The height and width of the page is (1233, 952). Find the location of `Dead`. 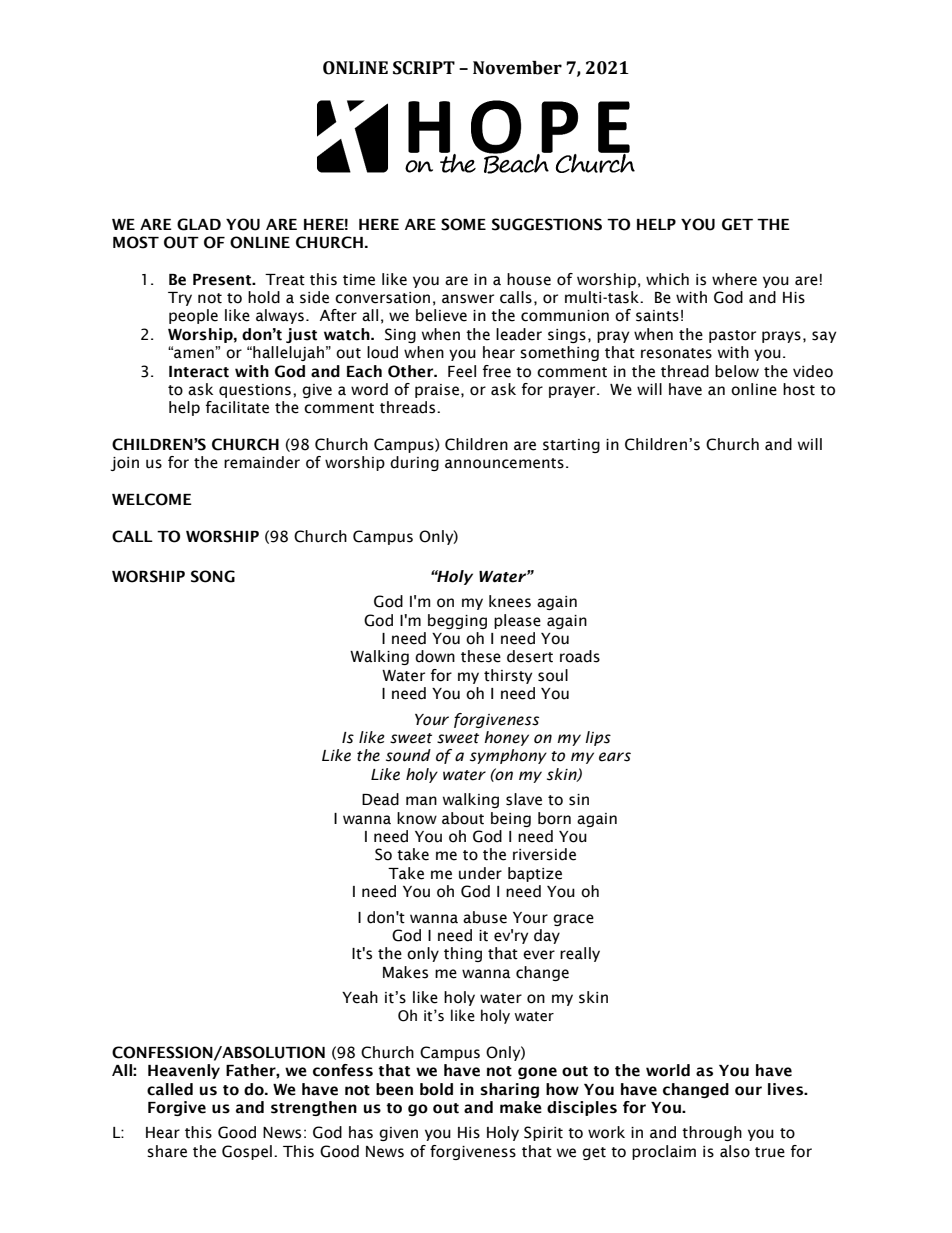

Dead is located at coordinates (380, 799).
